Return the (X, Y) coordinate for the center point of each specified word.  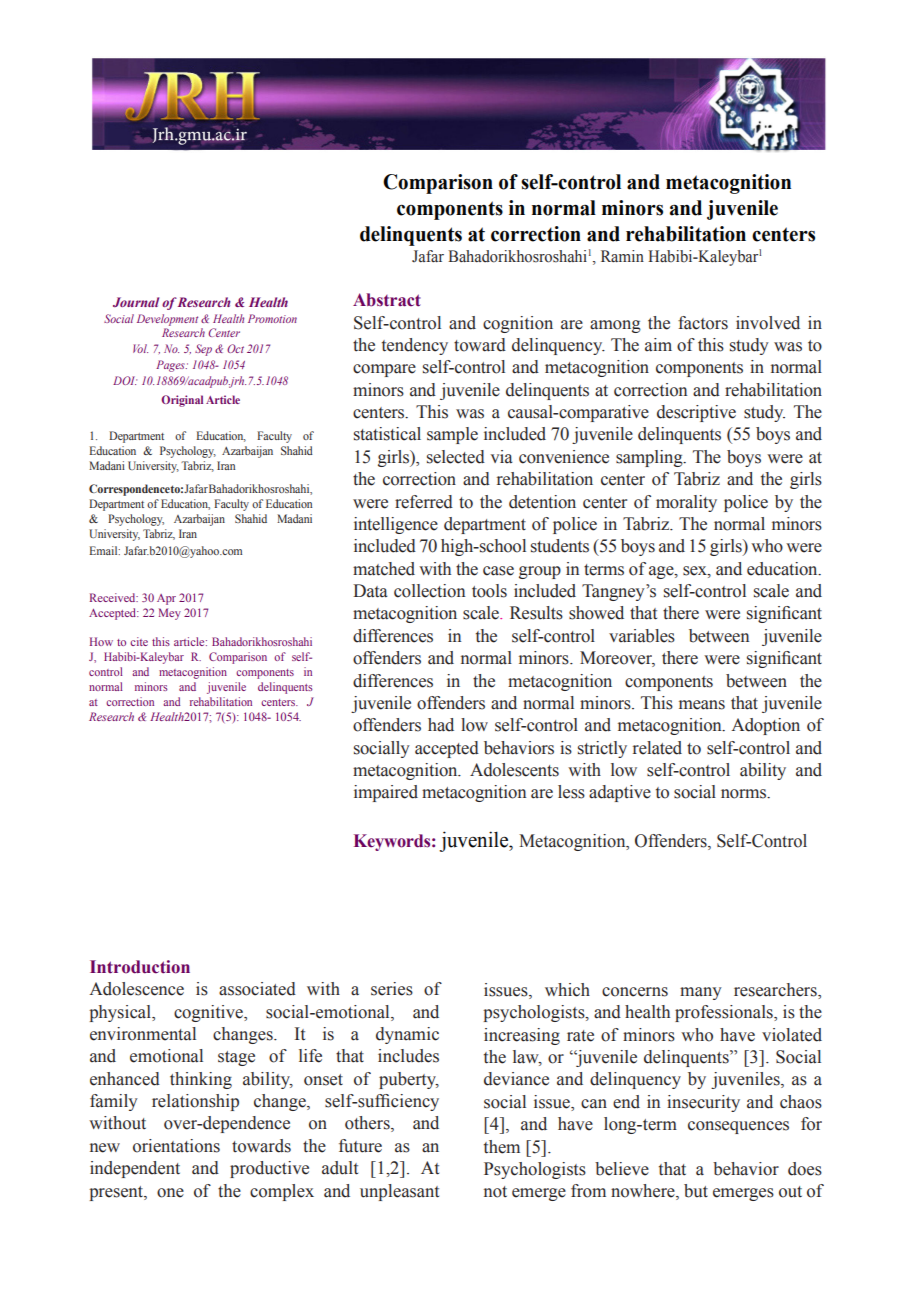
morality (686, 503)
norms (744, 794)
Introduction (140, 967)
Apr (166, 599)
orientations (176, 1146)
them (502, 1147)
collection (429, 591)
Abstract (387, 300)
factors (703, 323)
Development (167, 320)
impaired (386, 793)
